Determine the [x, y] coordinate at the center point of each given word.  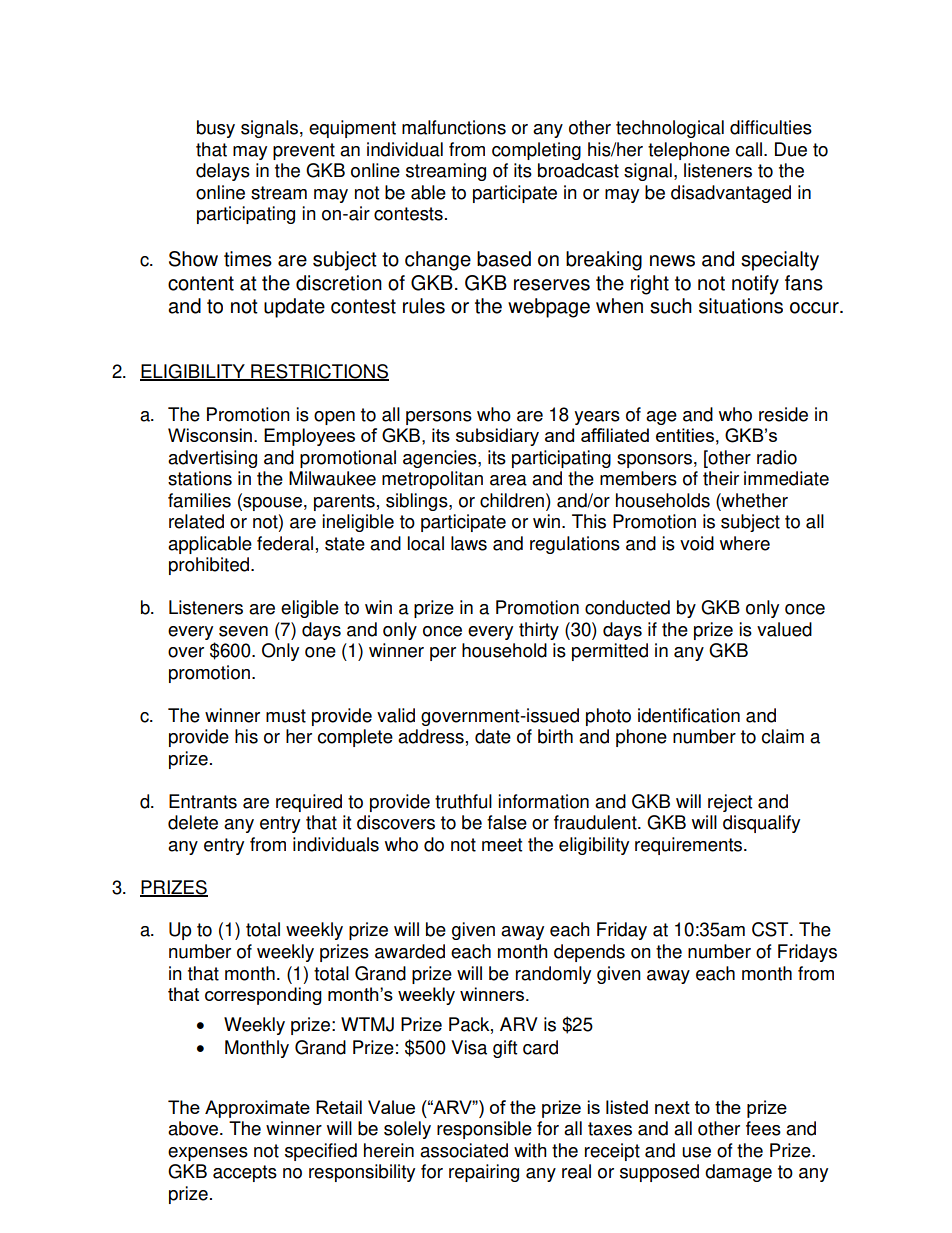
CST [771, 929]
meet [502, 845]
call [749, 149]
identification [689, 715]
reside [783, 414]
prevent [304, 151]
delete [193, 822]
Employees [309, 437]
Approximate [257, 1109]
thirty [539, 631]
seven [243, 631]
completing [536, 151]
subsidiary [497, 437]
